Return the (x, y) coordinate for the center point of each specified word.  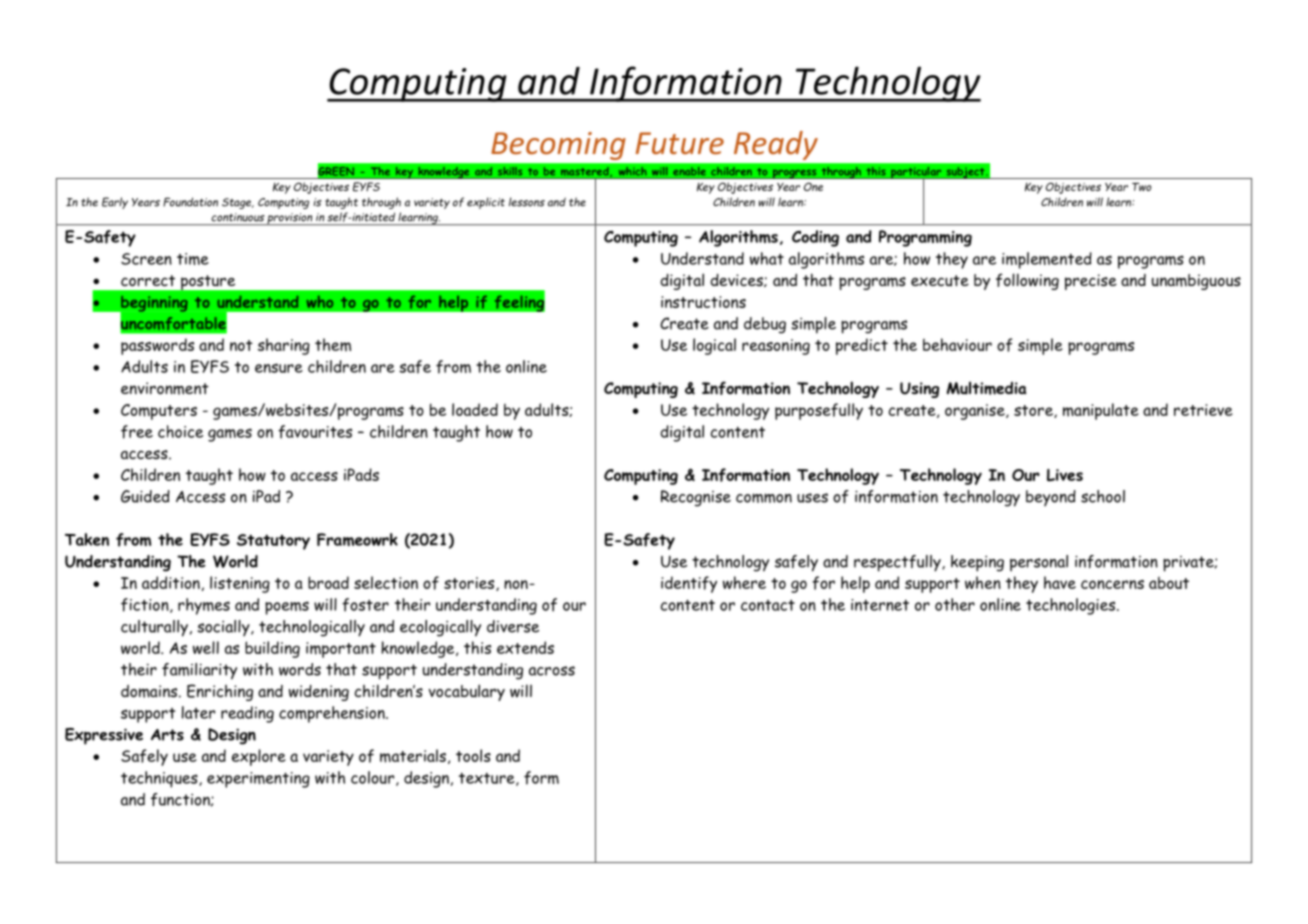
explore (259, 757)
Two (1141, 187)
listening (240, 584)
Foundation (190, 202)
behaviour (957, 344)
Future (680, 143)
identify (689, 584)
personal (1039, 563)
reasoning (776, 347)
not (241, 345)
